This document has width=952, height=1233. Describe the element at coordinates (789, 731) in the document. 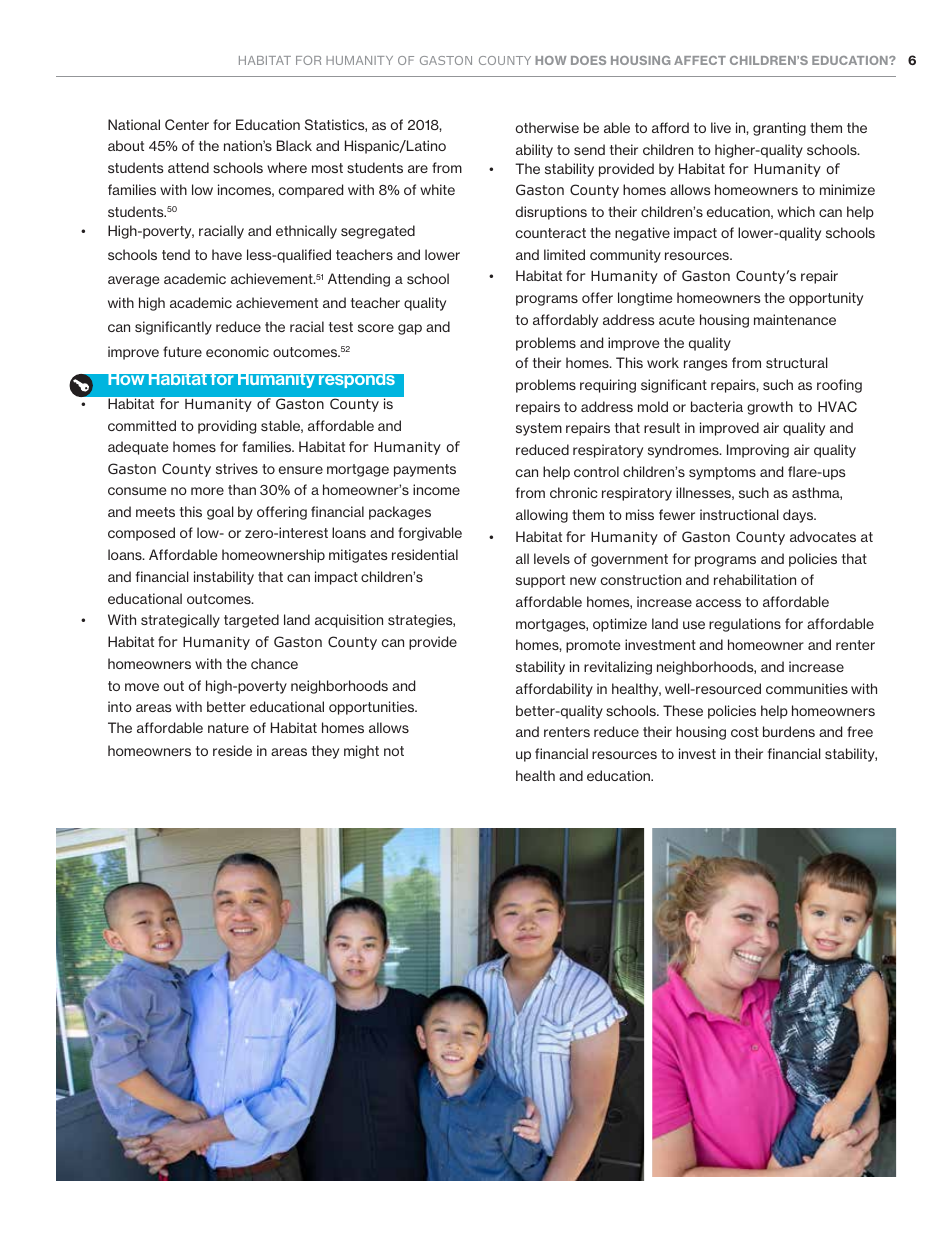

I see `burdens` at that location.
